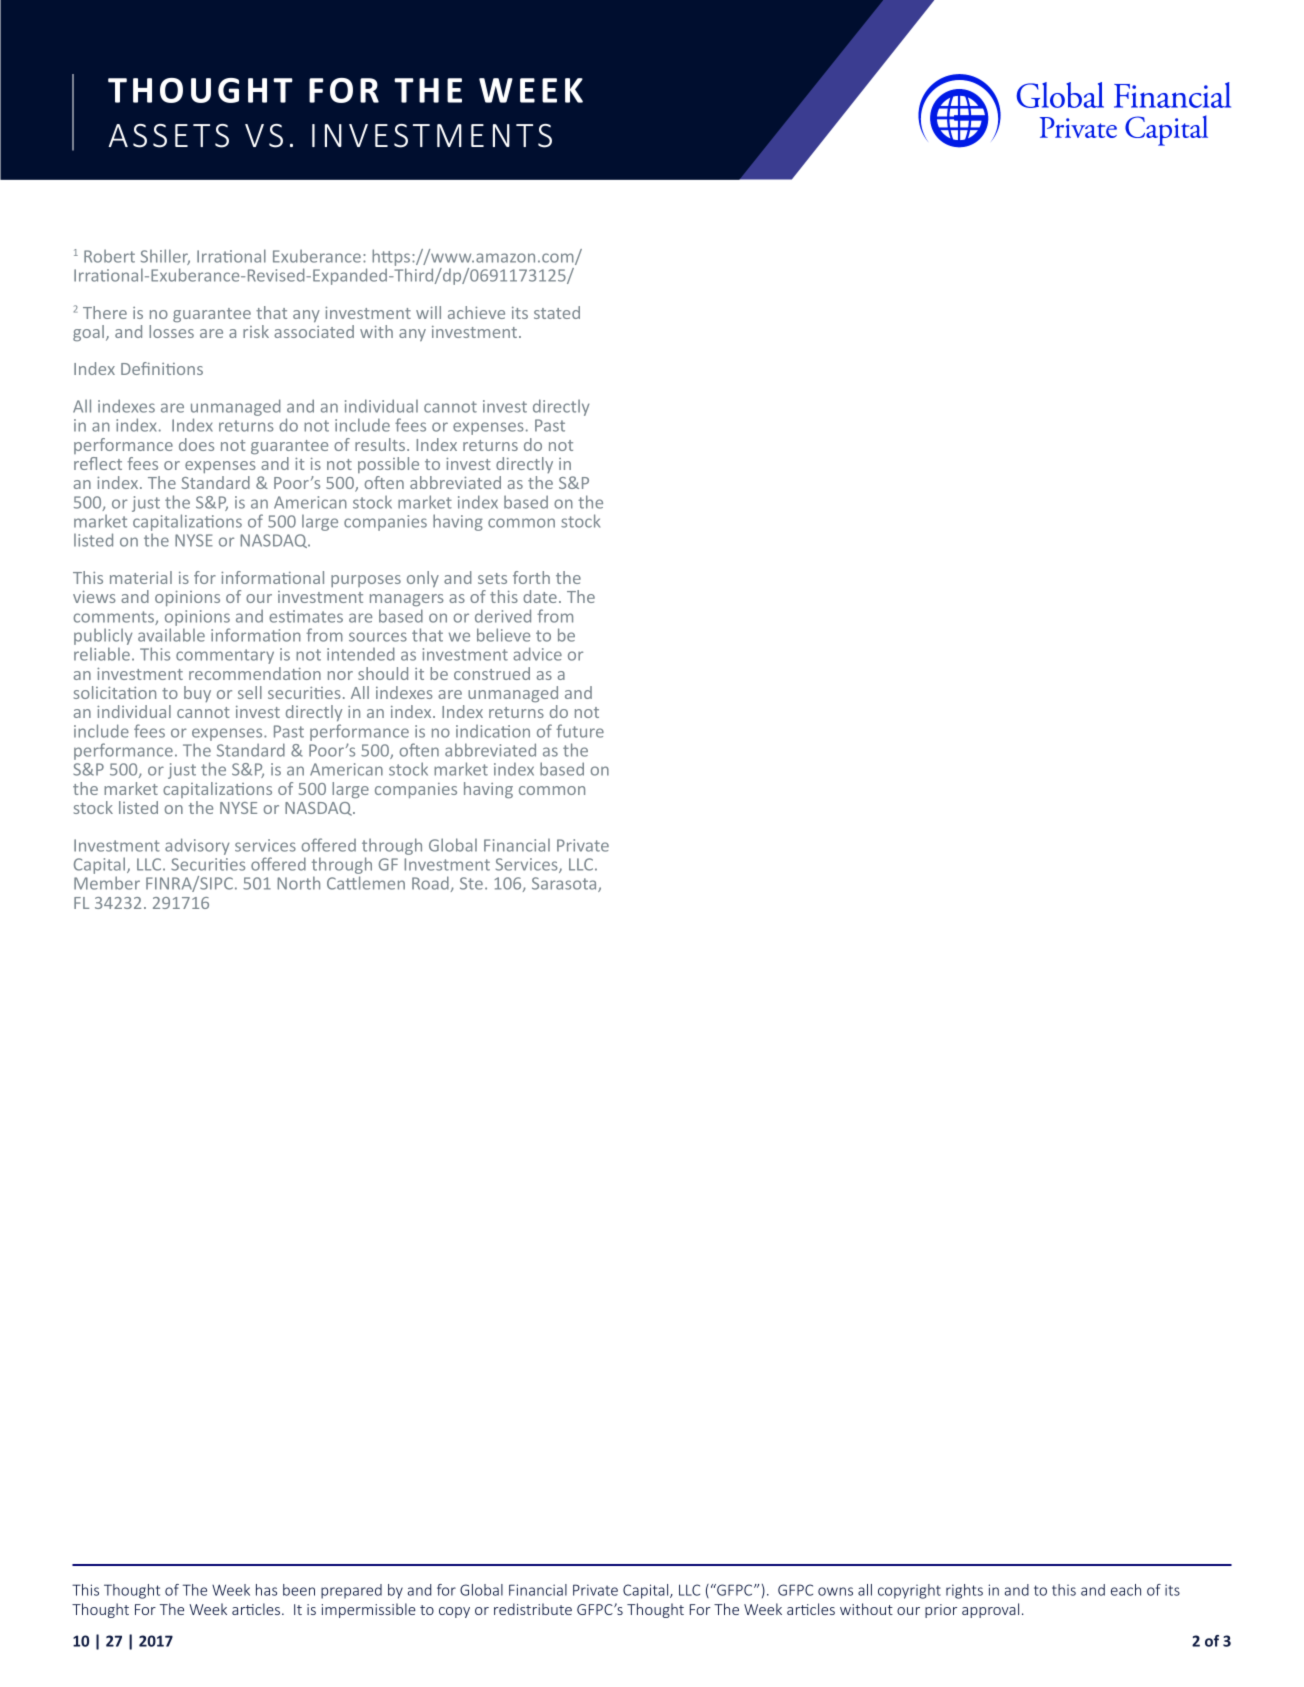  What do you see at coordinates (565, 884) in the screenshot?
I see `Sarasota` at bounding box center [565, 884].
